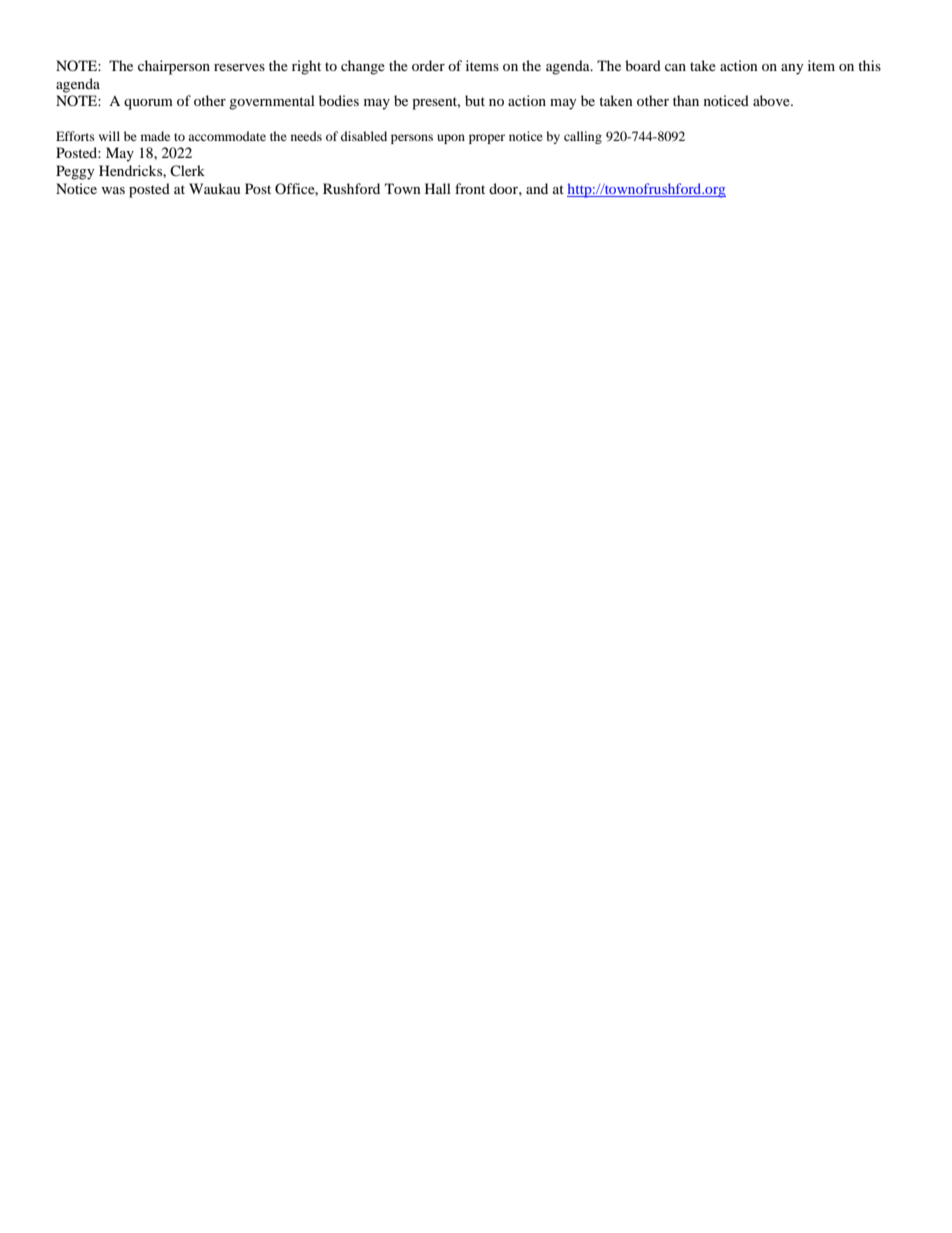  What do you see at coordinates (113, 190) in the page?
I see `was` at bounding box center [113, 190].
